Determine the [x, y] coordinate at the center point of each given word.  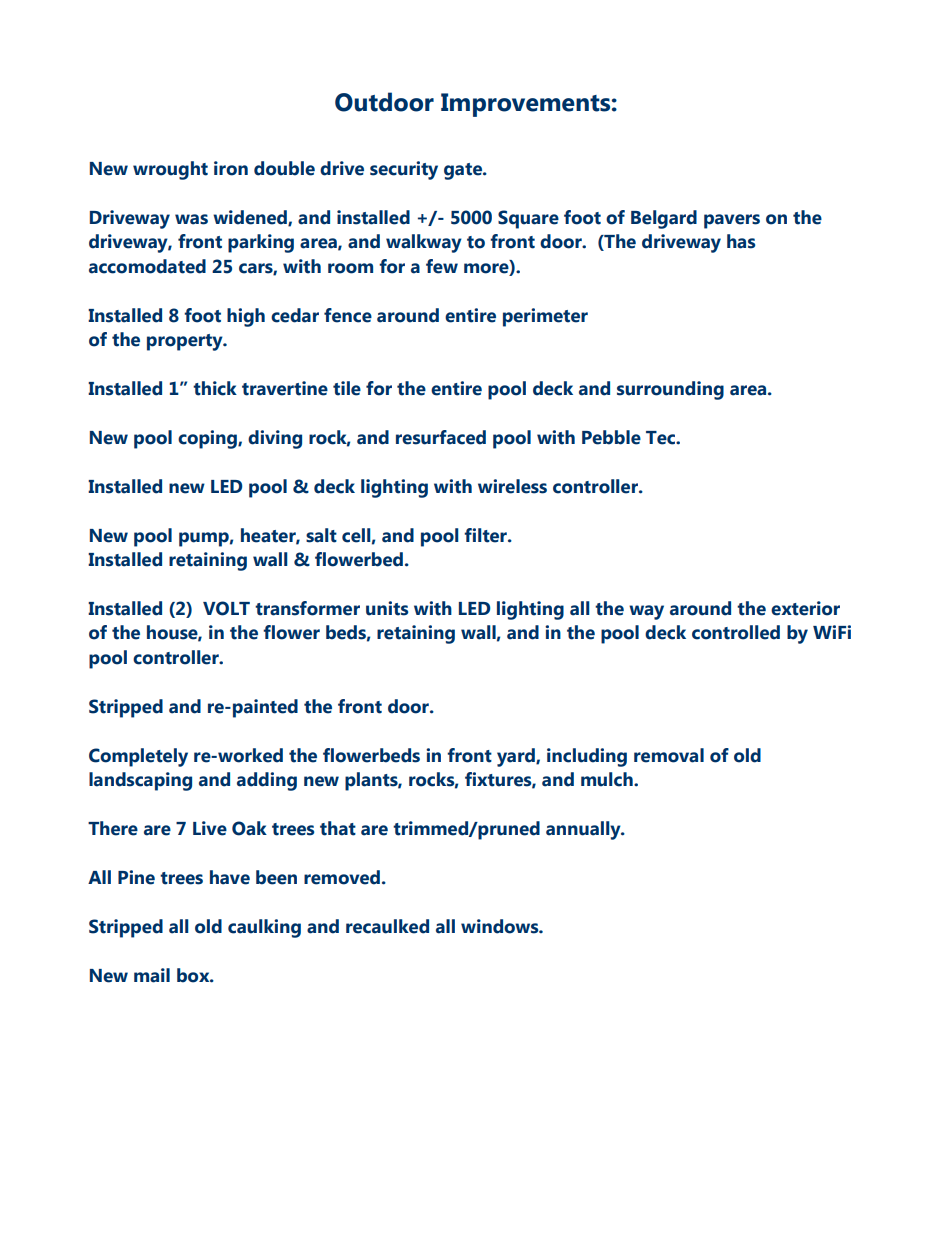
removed [342, 877]
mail [152, 975]
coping [208, 439]
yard [517, 757]
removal [669, 755]
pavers [732, 221]
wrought [170, 170]
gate [464, 171]
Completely [138, 757]
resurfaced [441, 437]
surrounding [670, 390]
